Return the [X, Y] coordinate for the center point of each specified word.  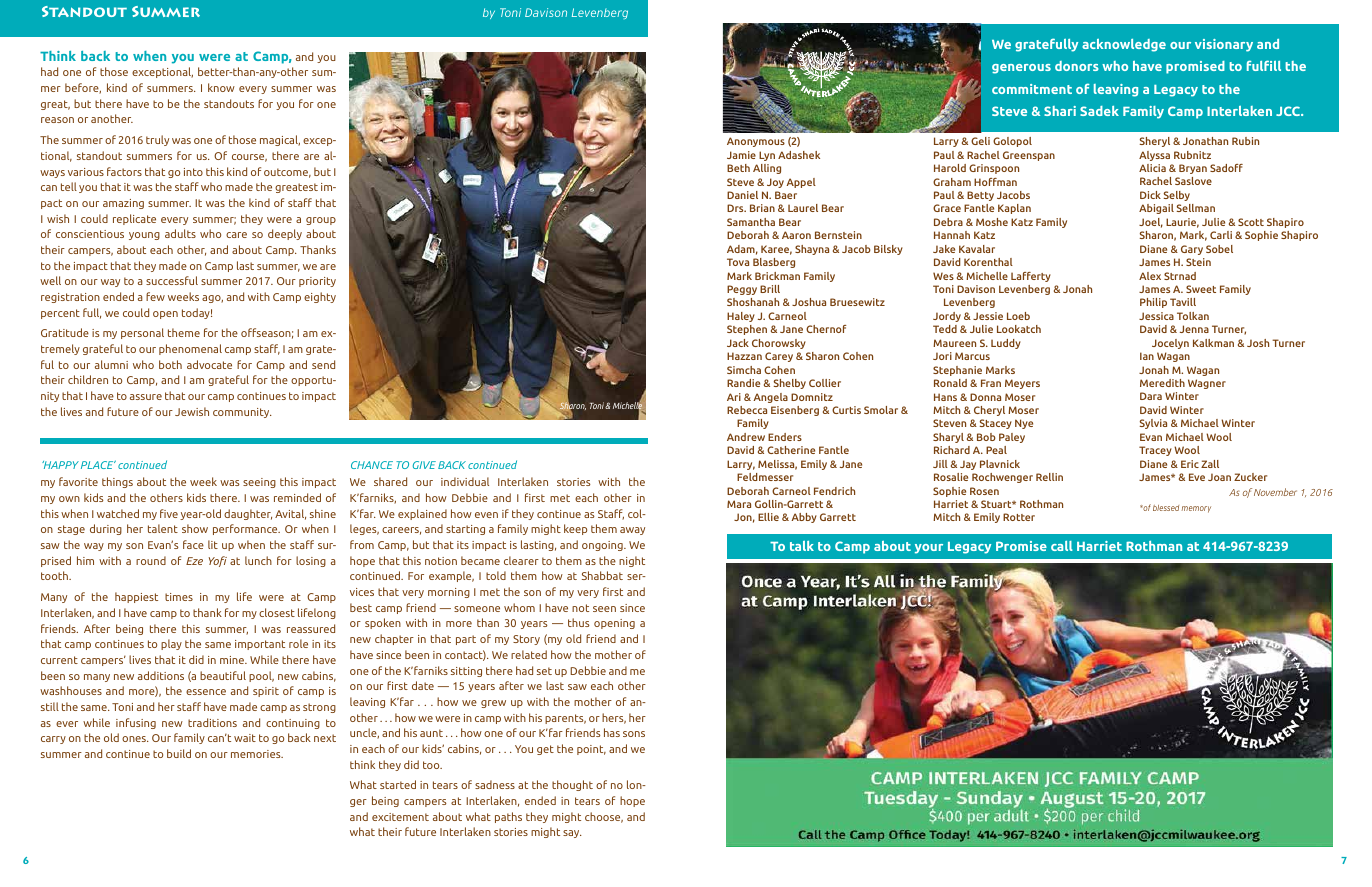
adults [180, 233]
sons [634, 734]
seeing [259, 483]
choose [604, 817]
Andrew [746, 437]
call [1062, 546]
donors [1077, 66]
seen [604, 609]
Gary [1192, 250]
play [171, 644]
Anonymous [756, 142]
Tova [738, 262]
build [179, 753]
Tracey [1155, 451]
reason [57, 120]
